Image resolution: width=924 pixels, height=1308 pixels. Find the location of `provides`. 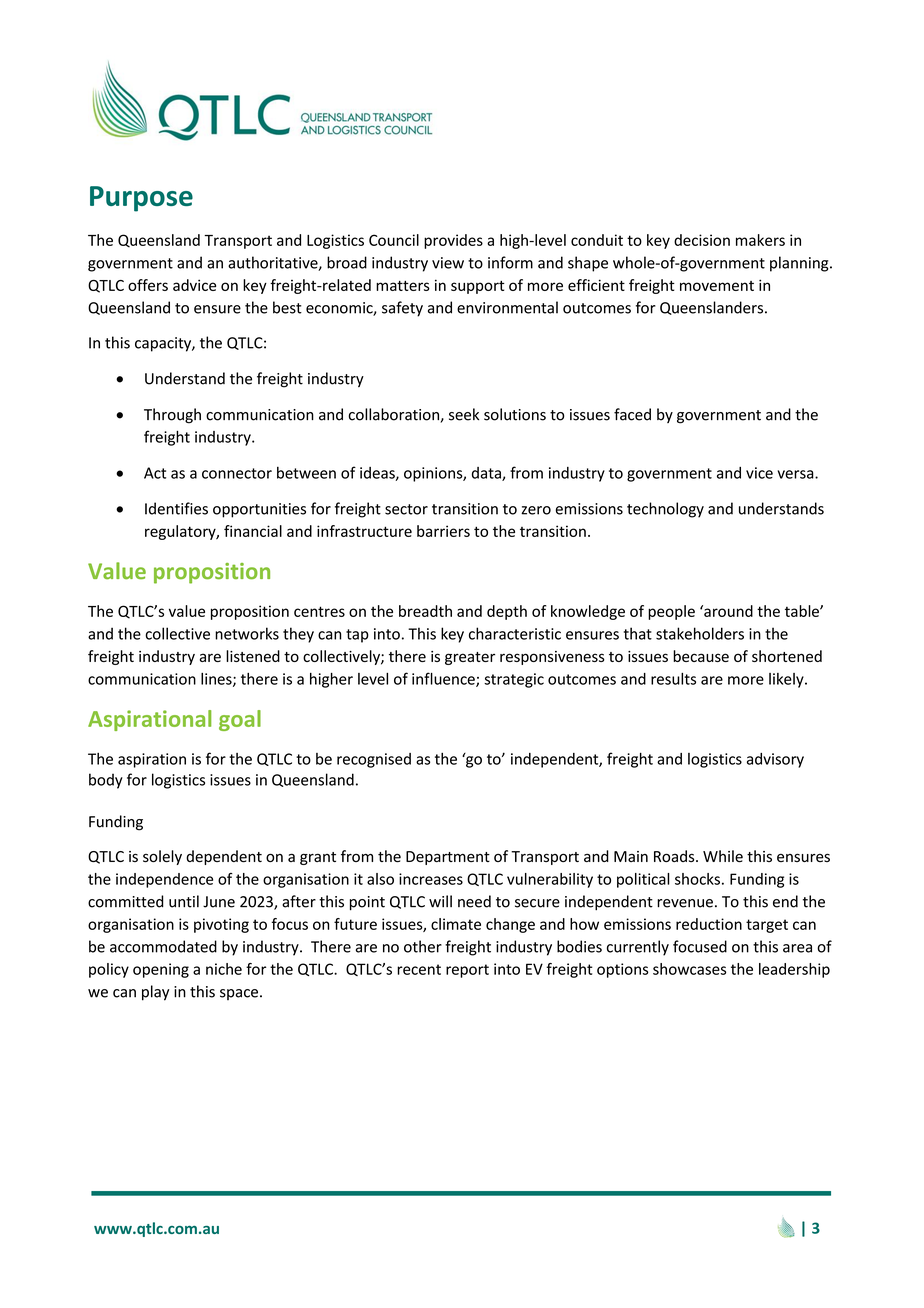

provides is located at coordinates (453, 241).
